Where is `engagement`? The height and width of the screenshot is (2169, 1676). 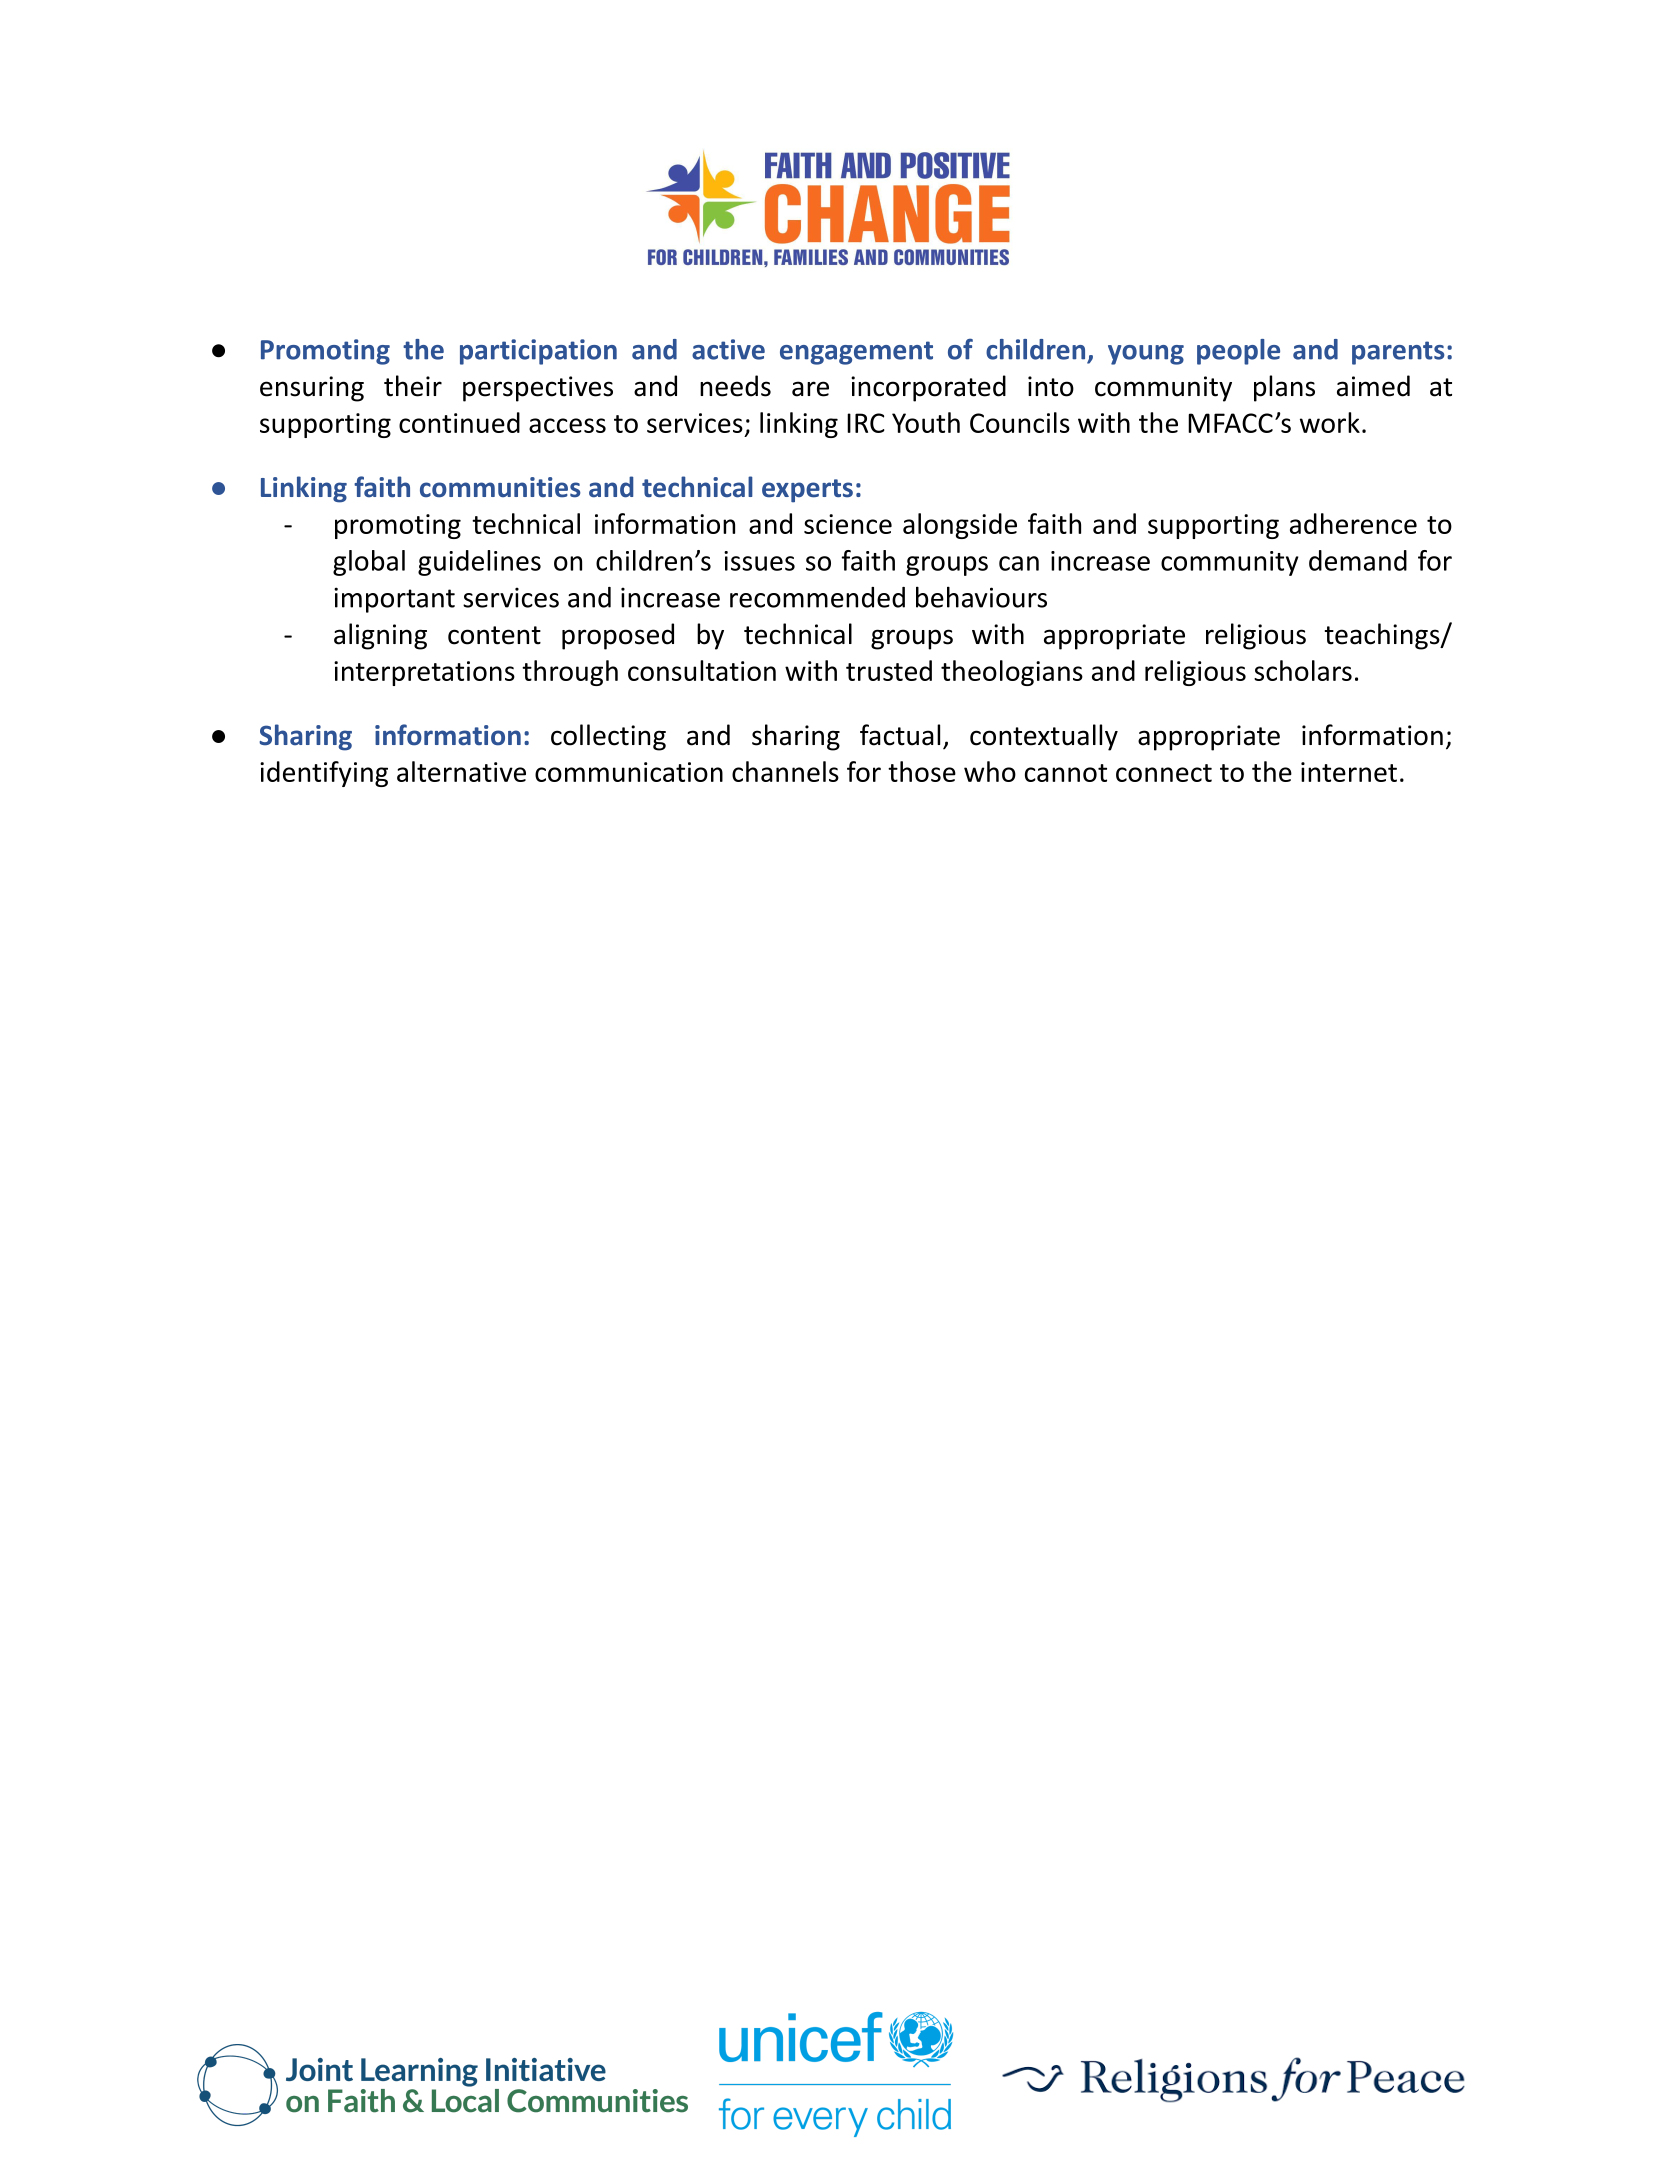 engagement is located at coordinates (856, 353).
